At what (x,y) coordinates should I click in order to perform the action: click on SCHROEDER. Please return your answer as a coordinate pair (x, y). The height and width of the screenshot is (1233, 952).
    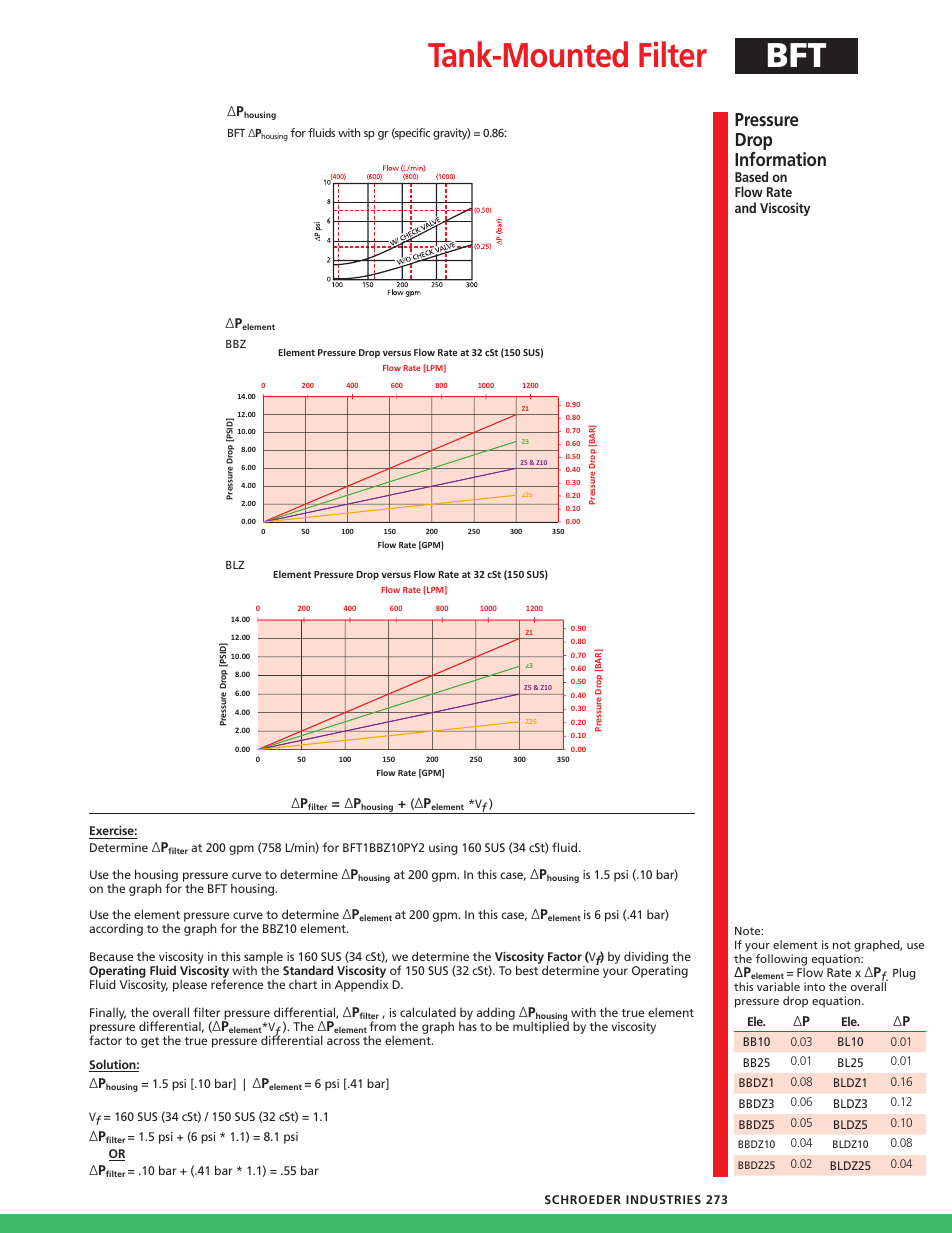
    Looking at the image, I should click on (583, 1199).
